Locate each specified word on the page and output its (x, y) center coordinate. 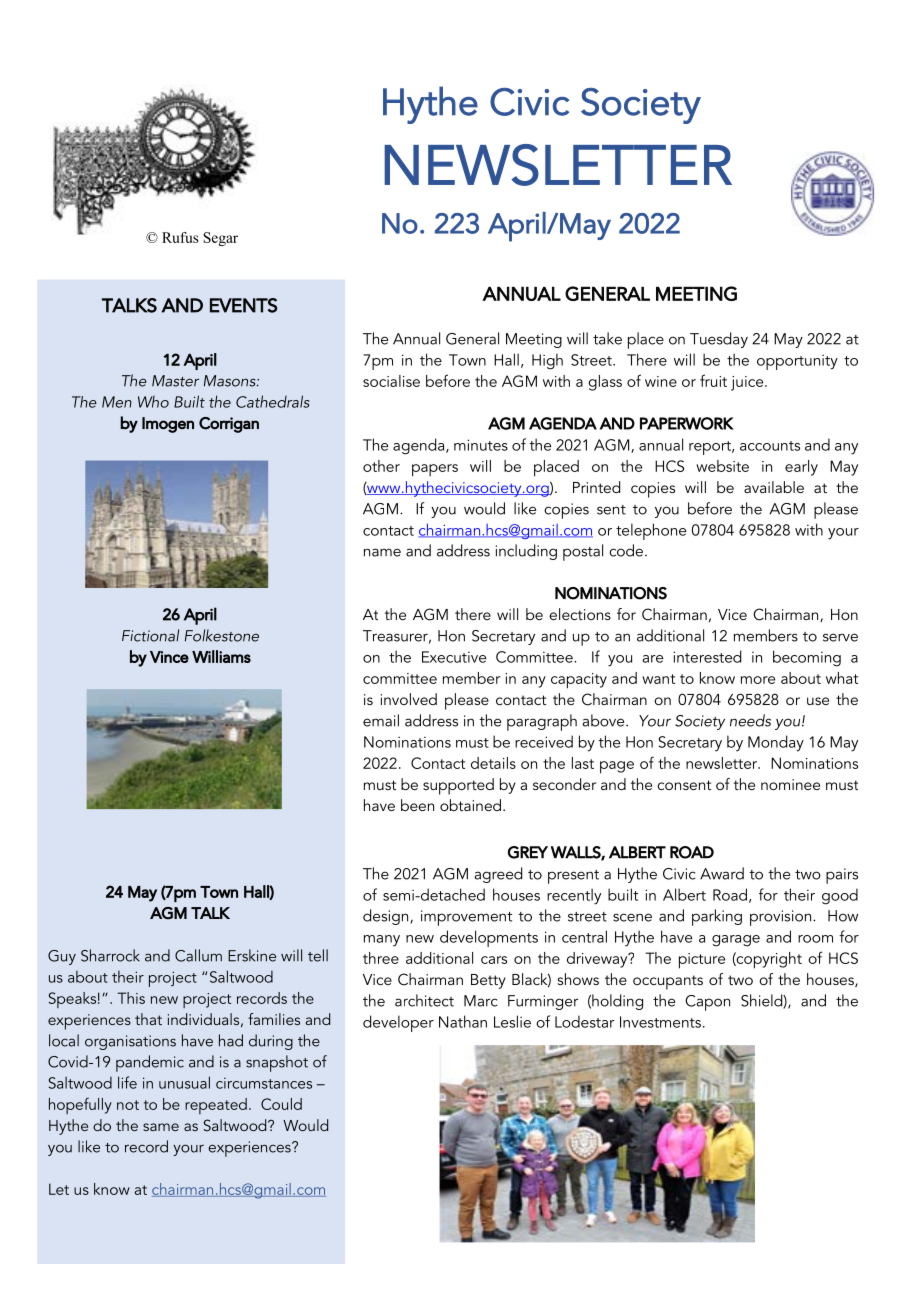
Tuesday (719, 340)
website (722, 466)
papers (435, 470)
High (547, 361)
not (128, 1105)
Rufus (180, 237)
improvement (466, 918)
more (758, 680)
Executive (454, 657)
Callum (198, 955)
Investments (660, 1022)
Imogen (168, 425)
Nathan (463, 1021)
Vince (169, 657)
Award (722, 873)
